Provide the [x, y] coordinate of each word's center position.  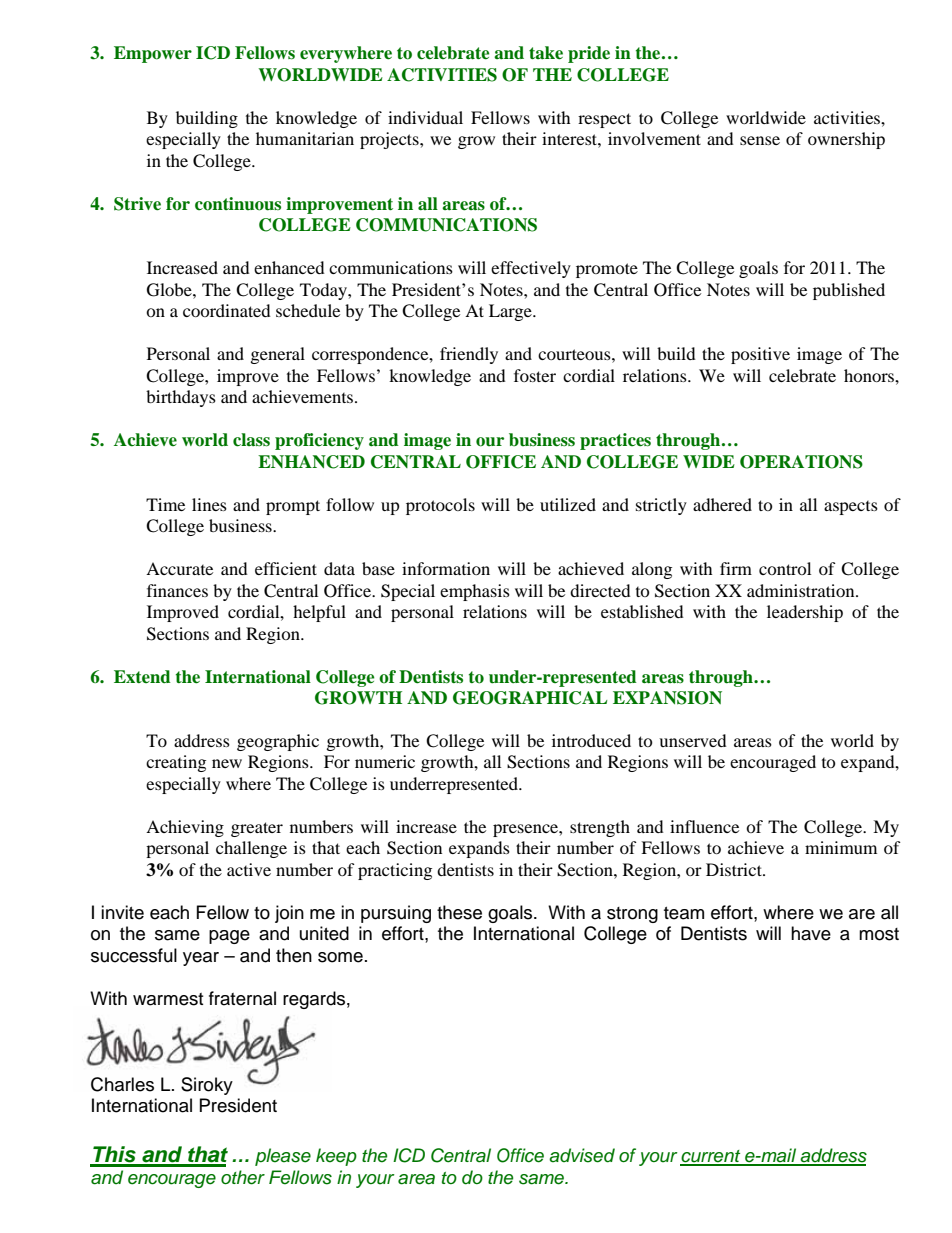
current [711, 1157]
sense [760, 140]
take [546, 53]
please [283, 1157]
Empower [153, 54]
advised [582, 1155]
